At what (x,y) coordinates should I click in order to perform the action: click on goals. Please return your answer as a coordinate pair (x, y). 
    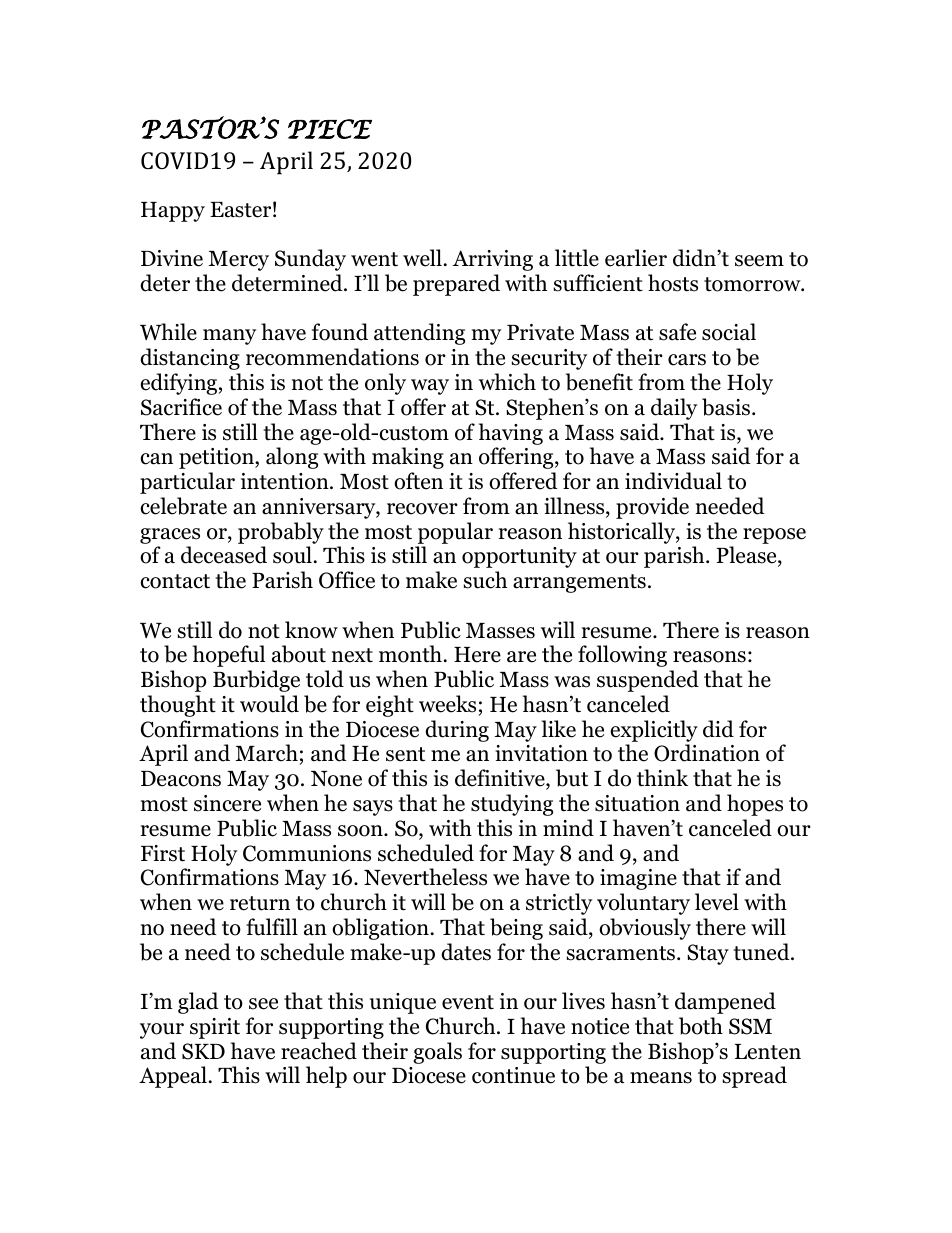
    Looking at the image, I should click on (437, 1053).
